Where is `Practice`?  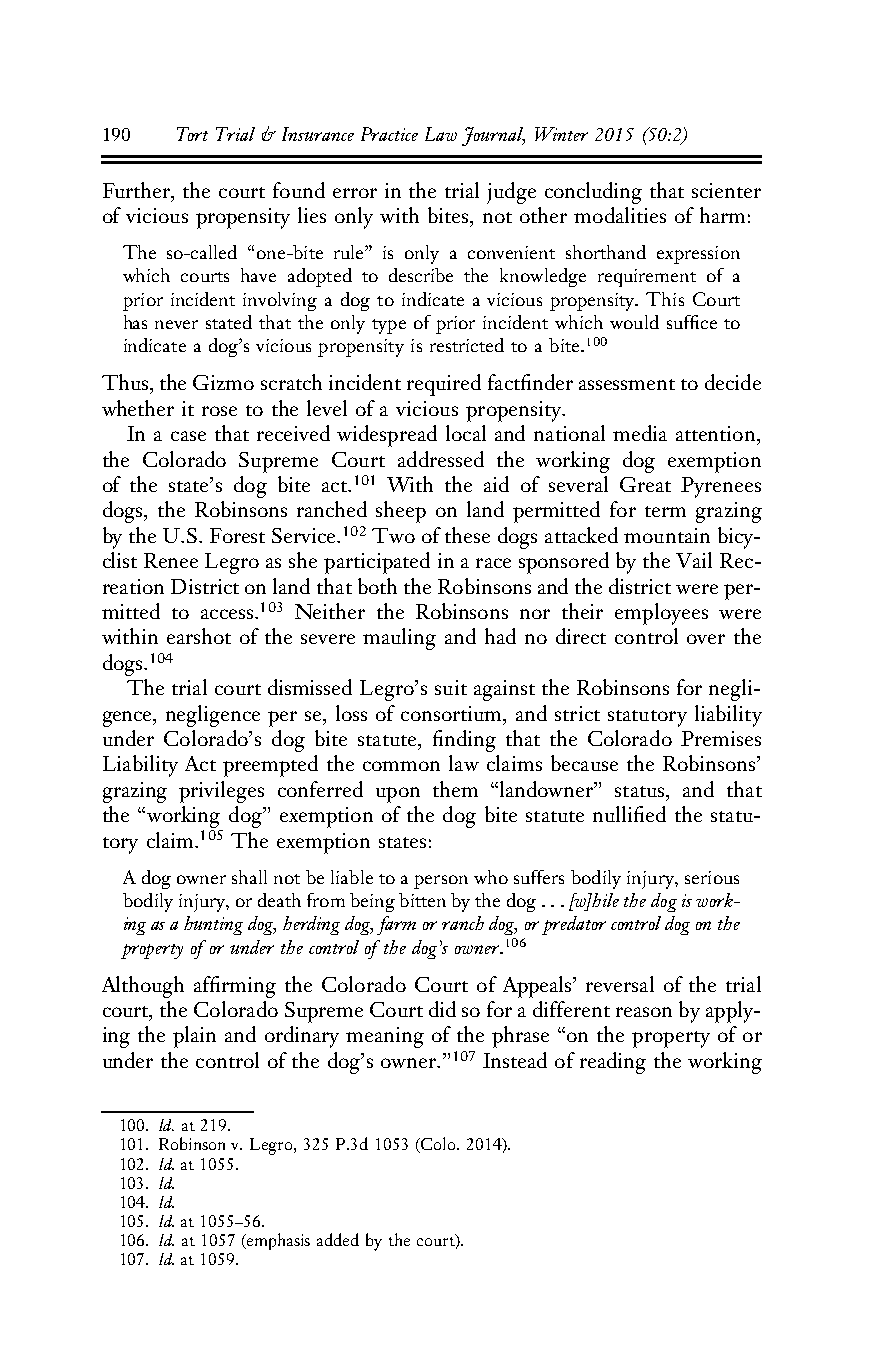 Practice is located at coordinates (389, 134).
